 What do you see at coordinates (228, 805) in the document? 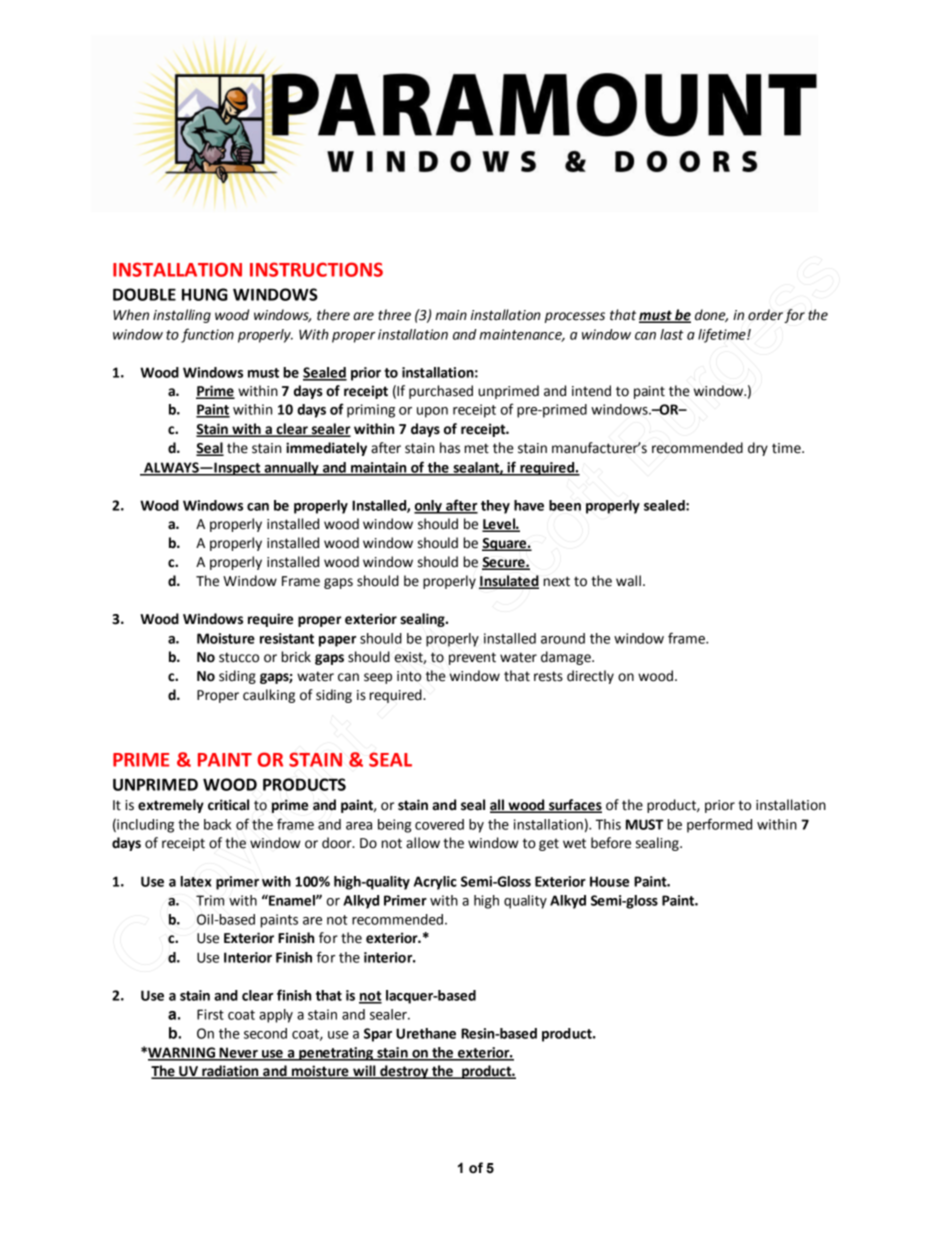
I see `critical` at bounding box center [228, 805].
